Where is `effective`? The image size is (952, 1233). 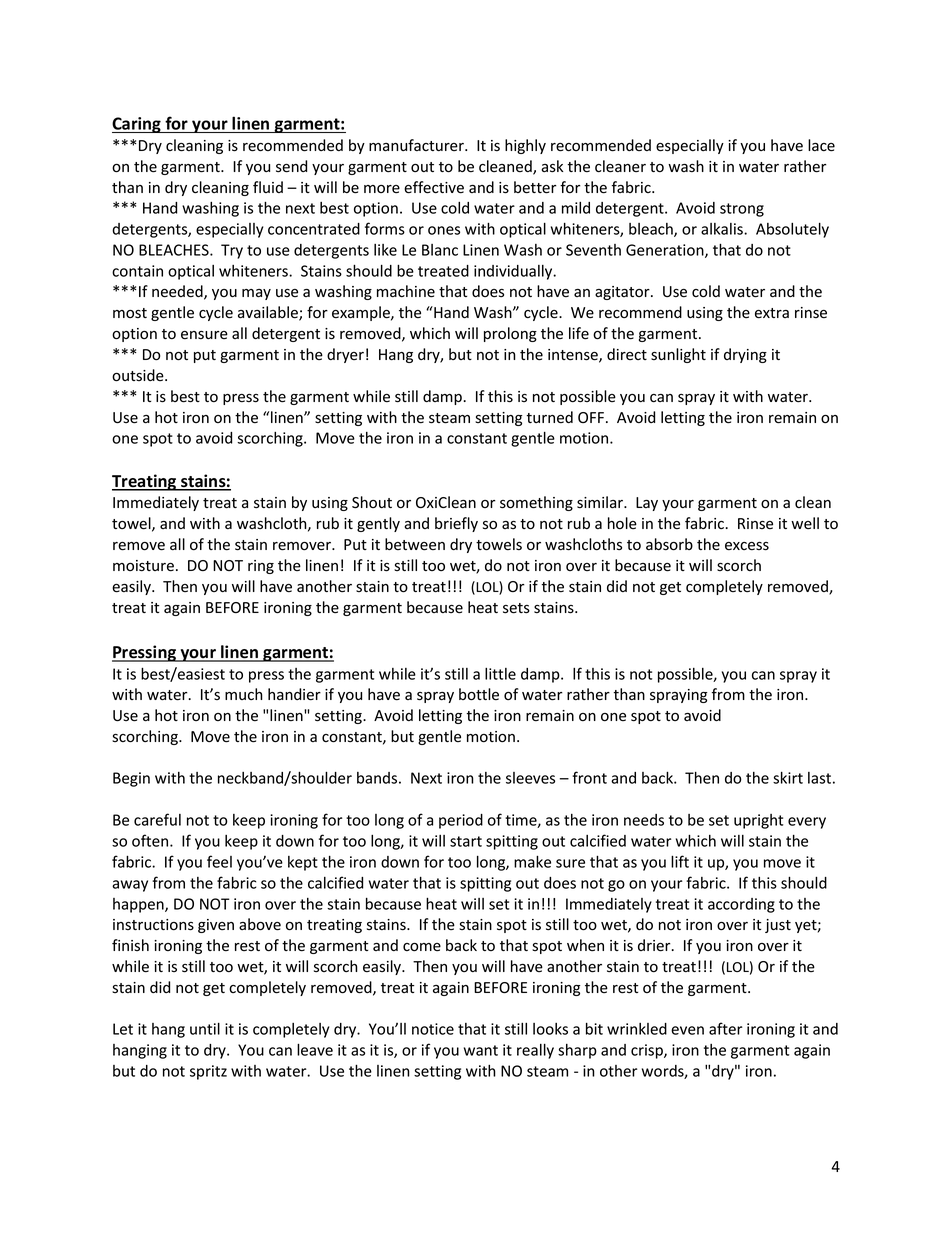
effective is located at coordinates (434, 187).
